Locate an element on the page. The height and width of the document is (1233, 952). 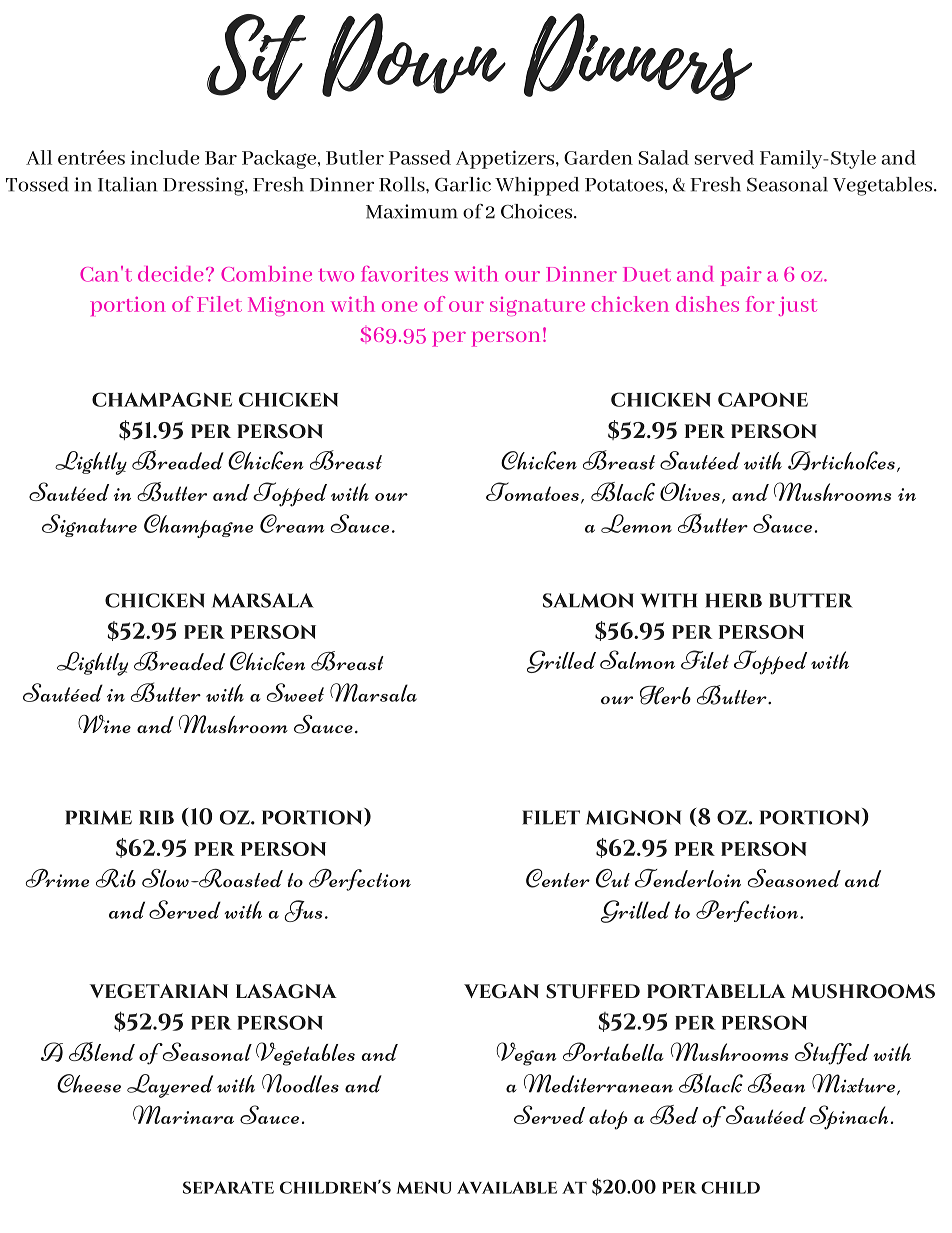
menu is located at coordinates (424, 1188).
